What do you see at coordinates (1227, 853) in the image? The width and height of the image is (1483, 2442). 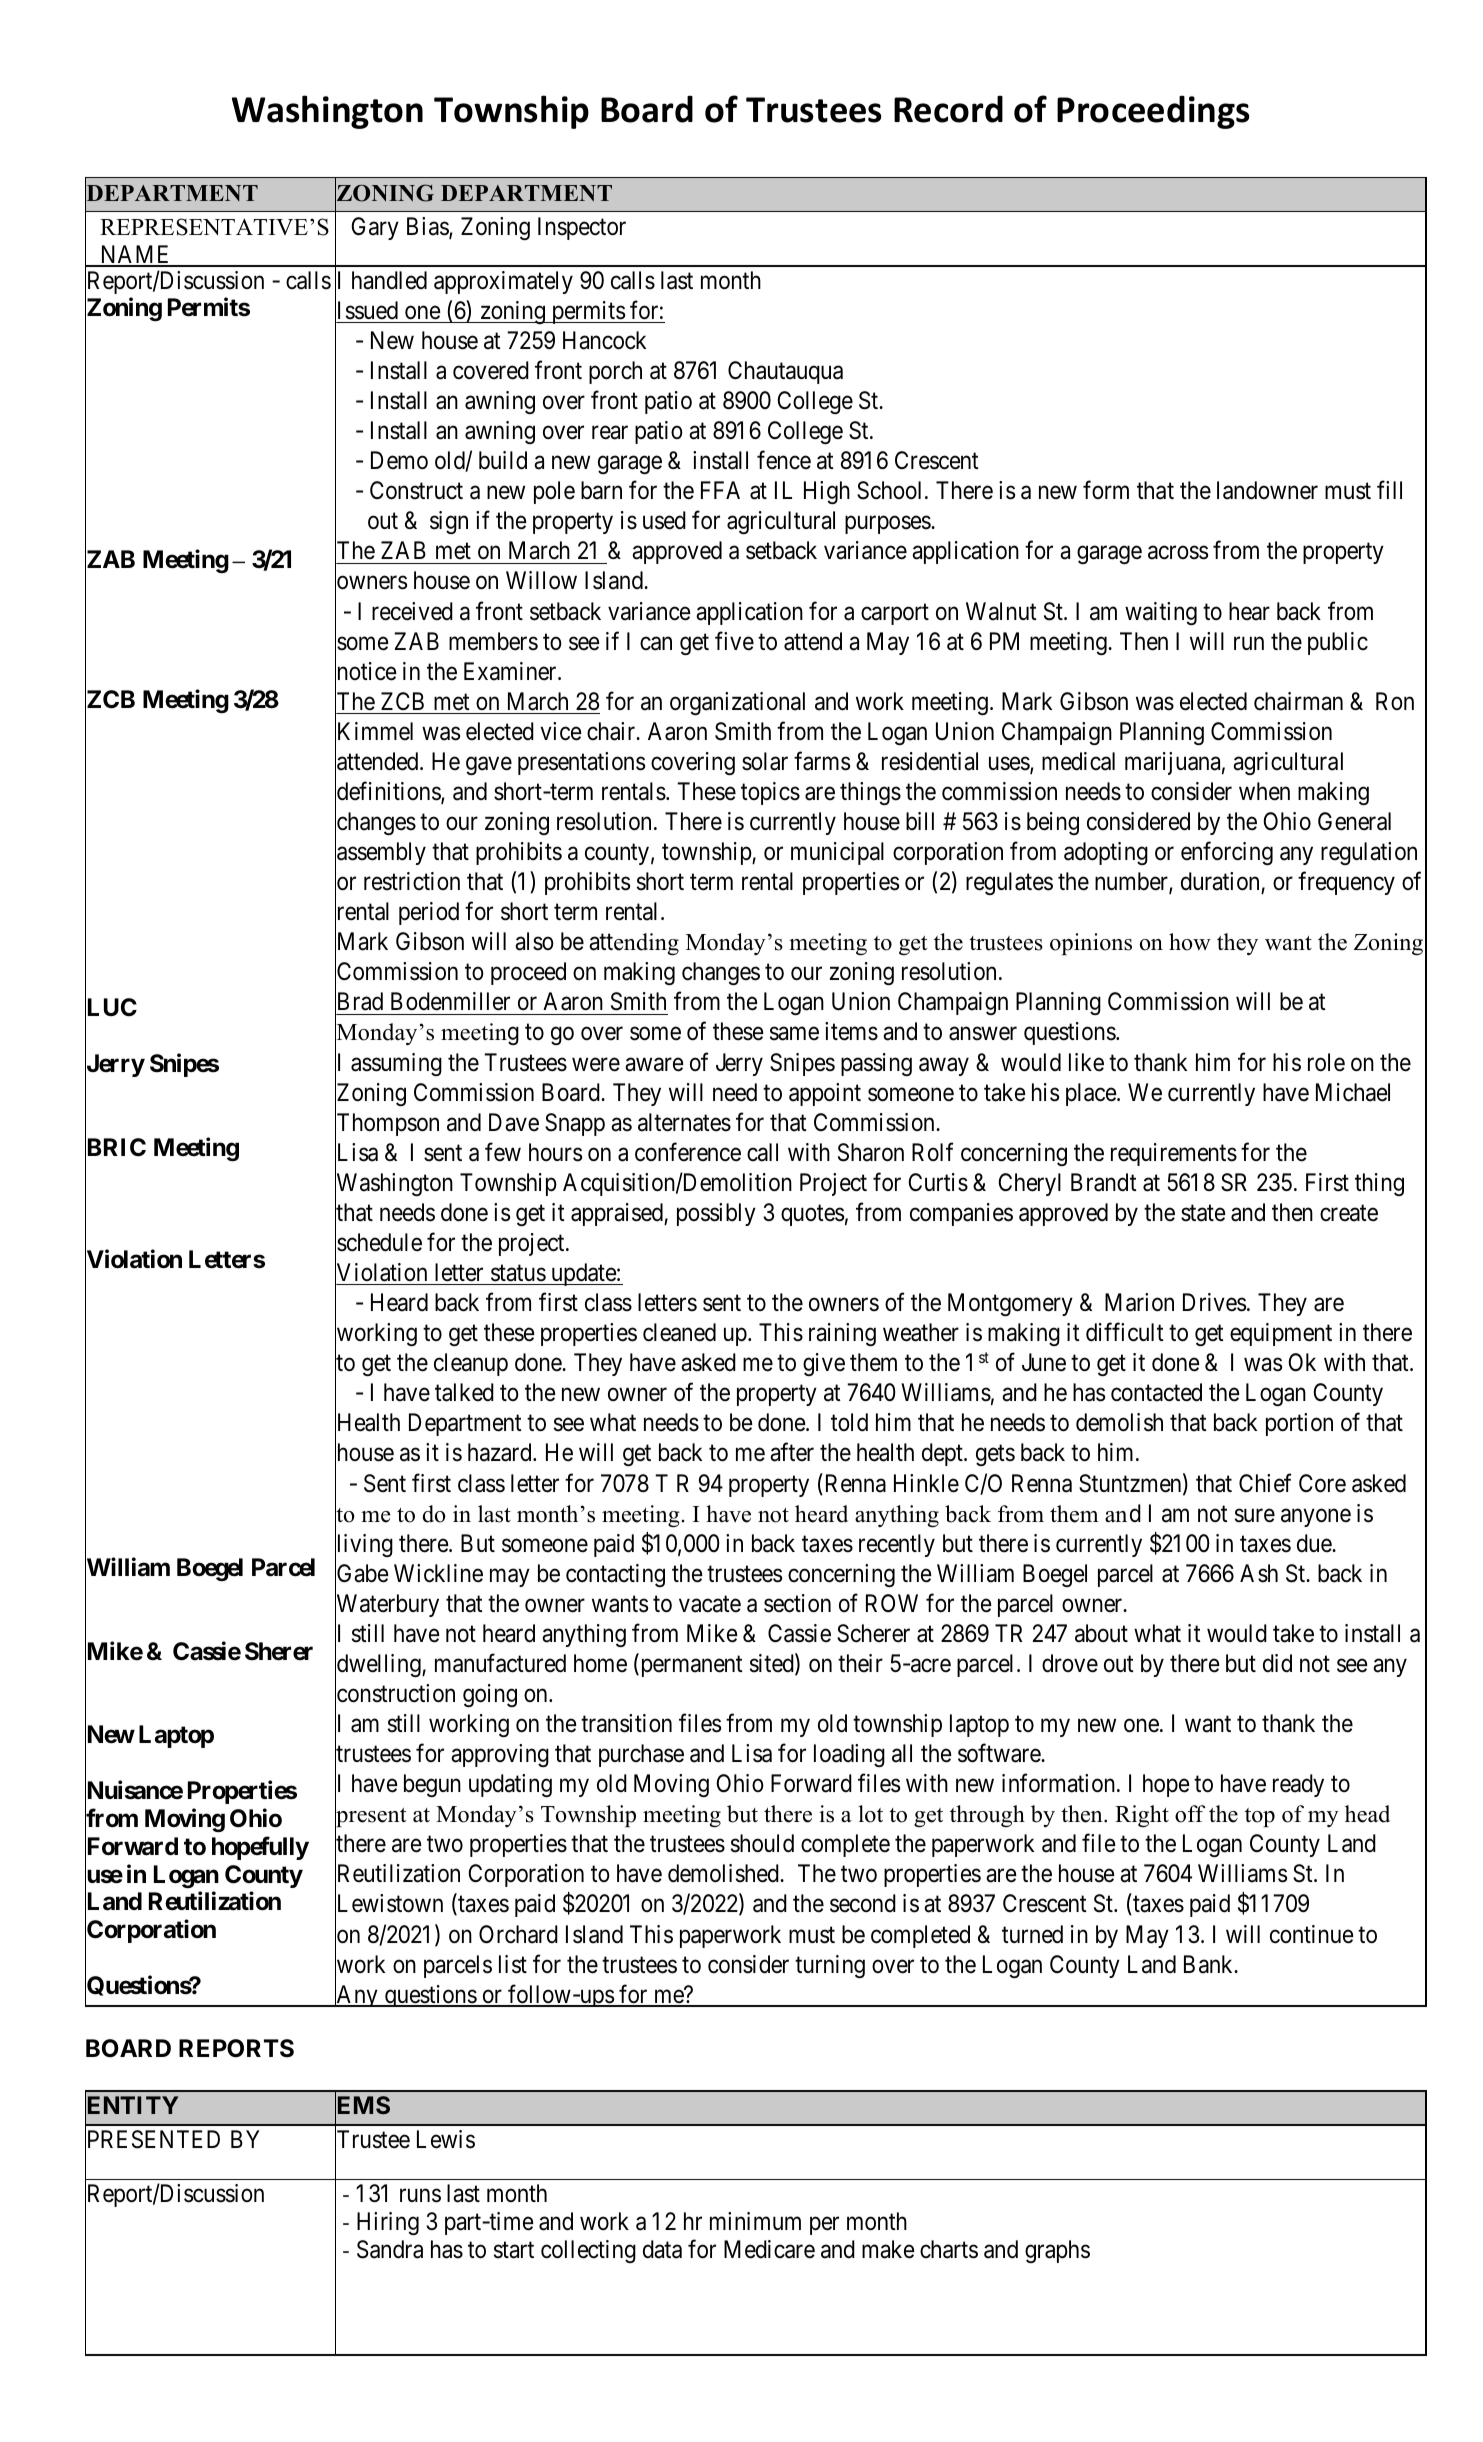 I see `enforcing` at bounding box center [1227, 853].
